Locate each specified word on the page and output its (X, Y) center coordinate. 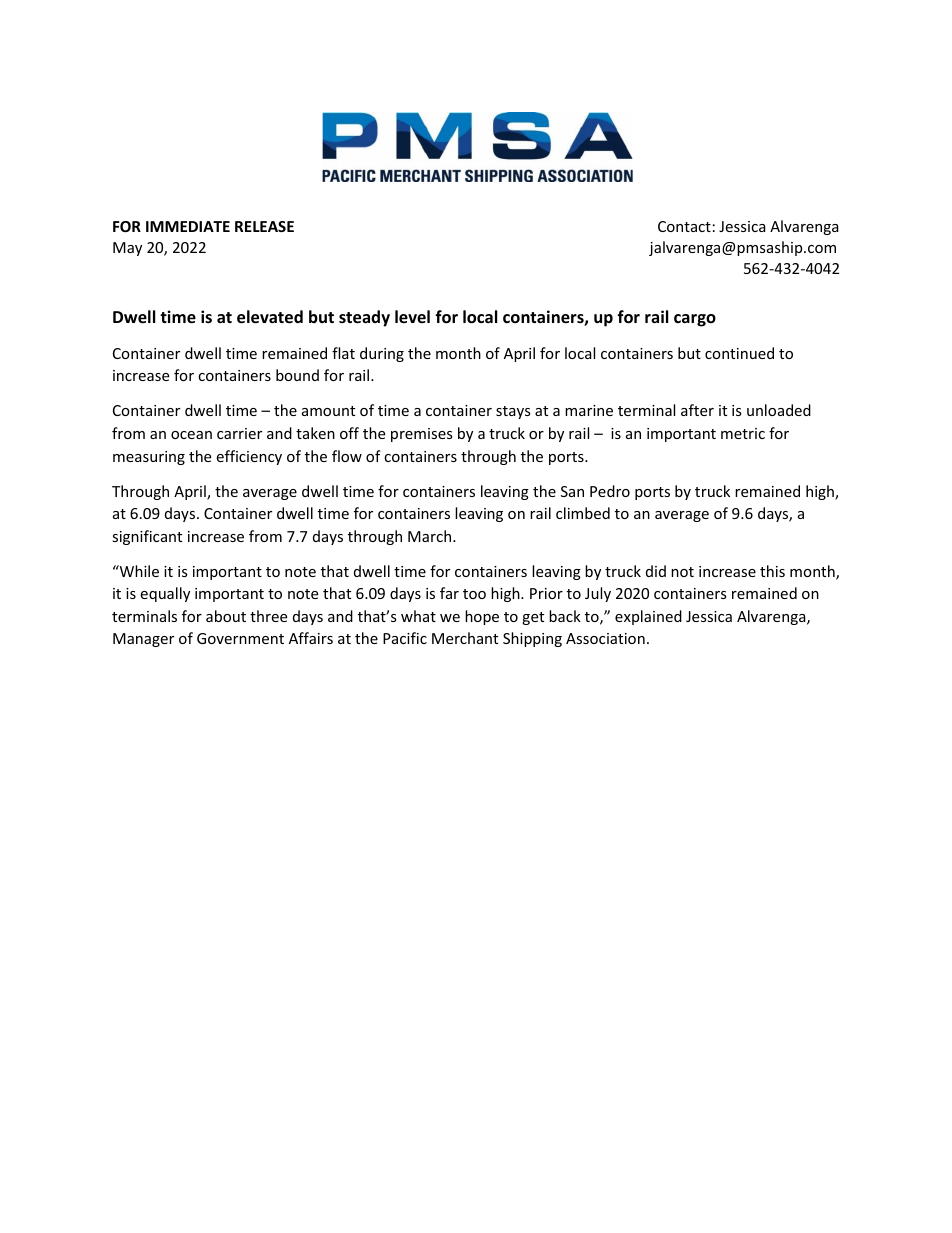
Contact (684, 226)
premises (422, 435)
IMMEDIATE (188, 226)
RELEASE (264, 226)
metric (743, 433)
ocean (191, 435)
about (226, 616)
